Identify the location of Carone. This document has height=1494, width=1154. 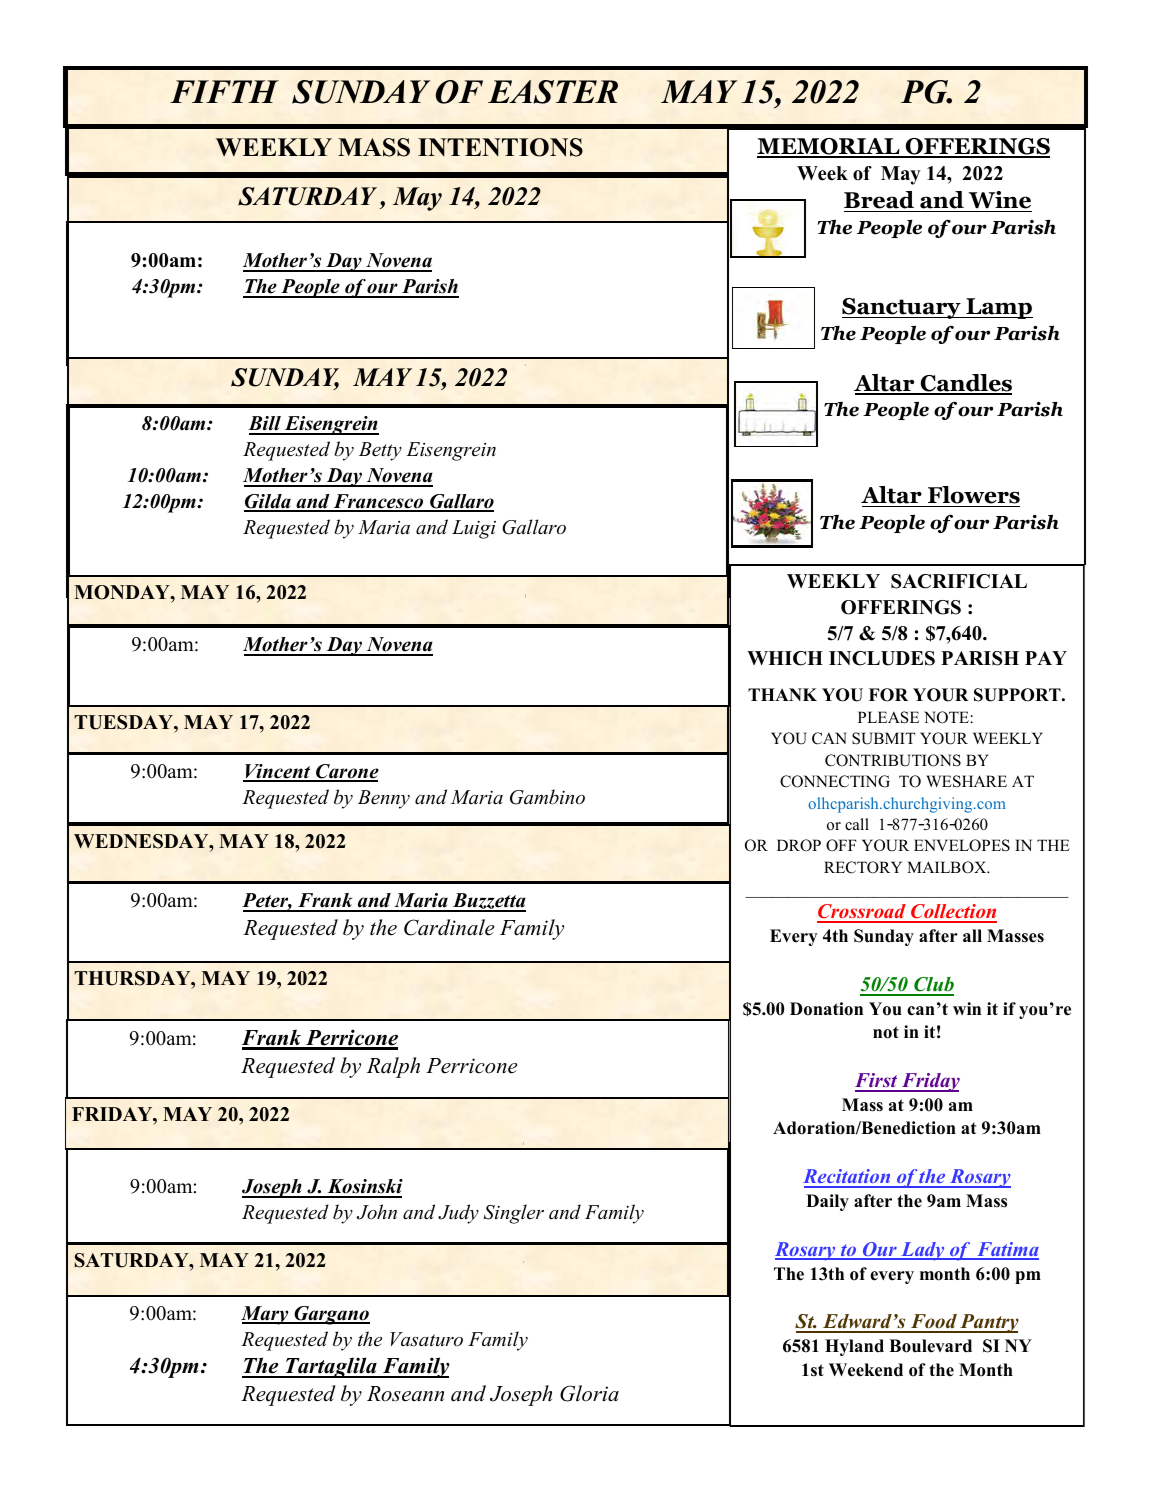
(346, 772).
